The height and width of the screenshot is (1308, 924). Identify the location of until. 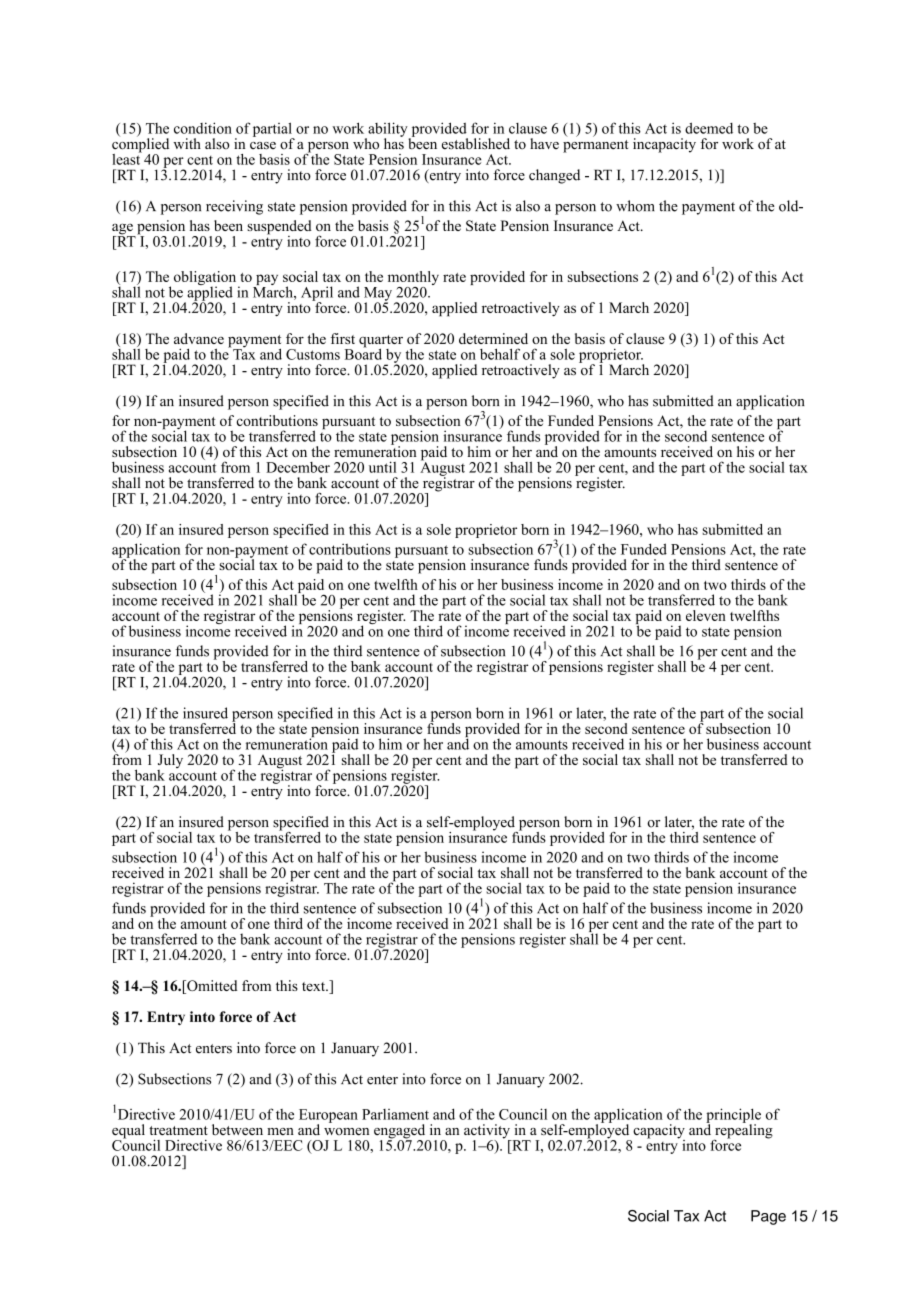
(382, 467).
